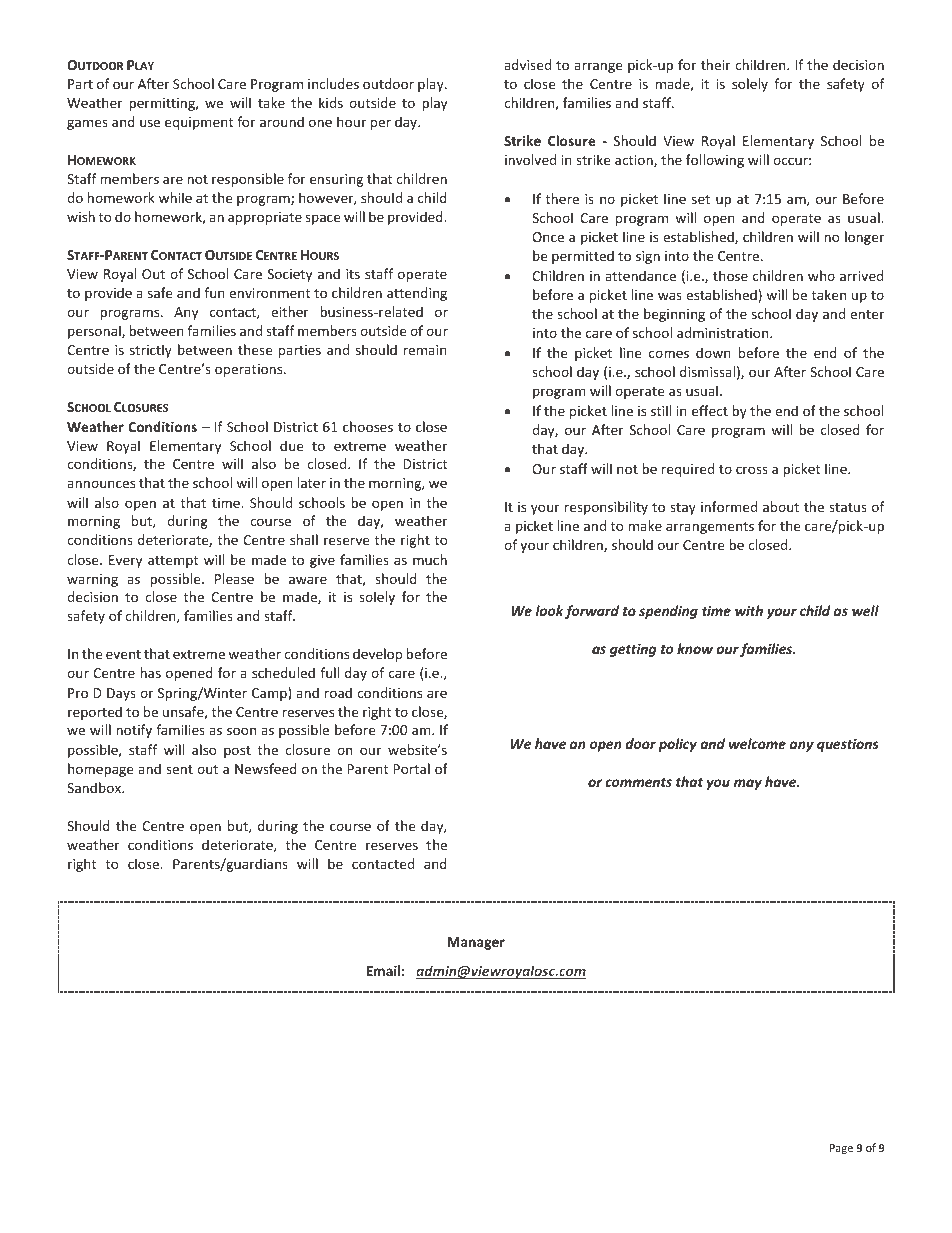 Image resolution: width=952 pixels, height=1233 pixels. Describe the element at coordinates (527, 64) in the screenshot. I see `advised` at that location.
